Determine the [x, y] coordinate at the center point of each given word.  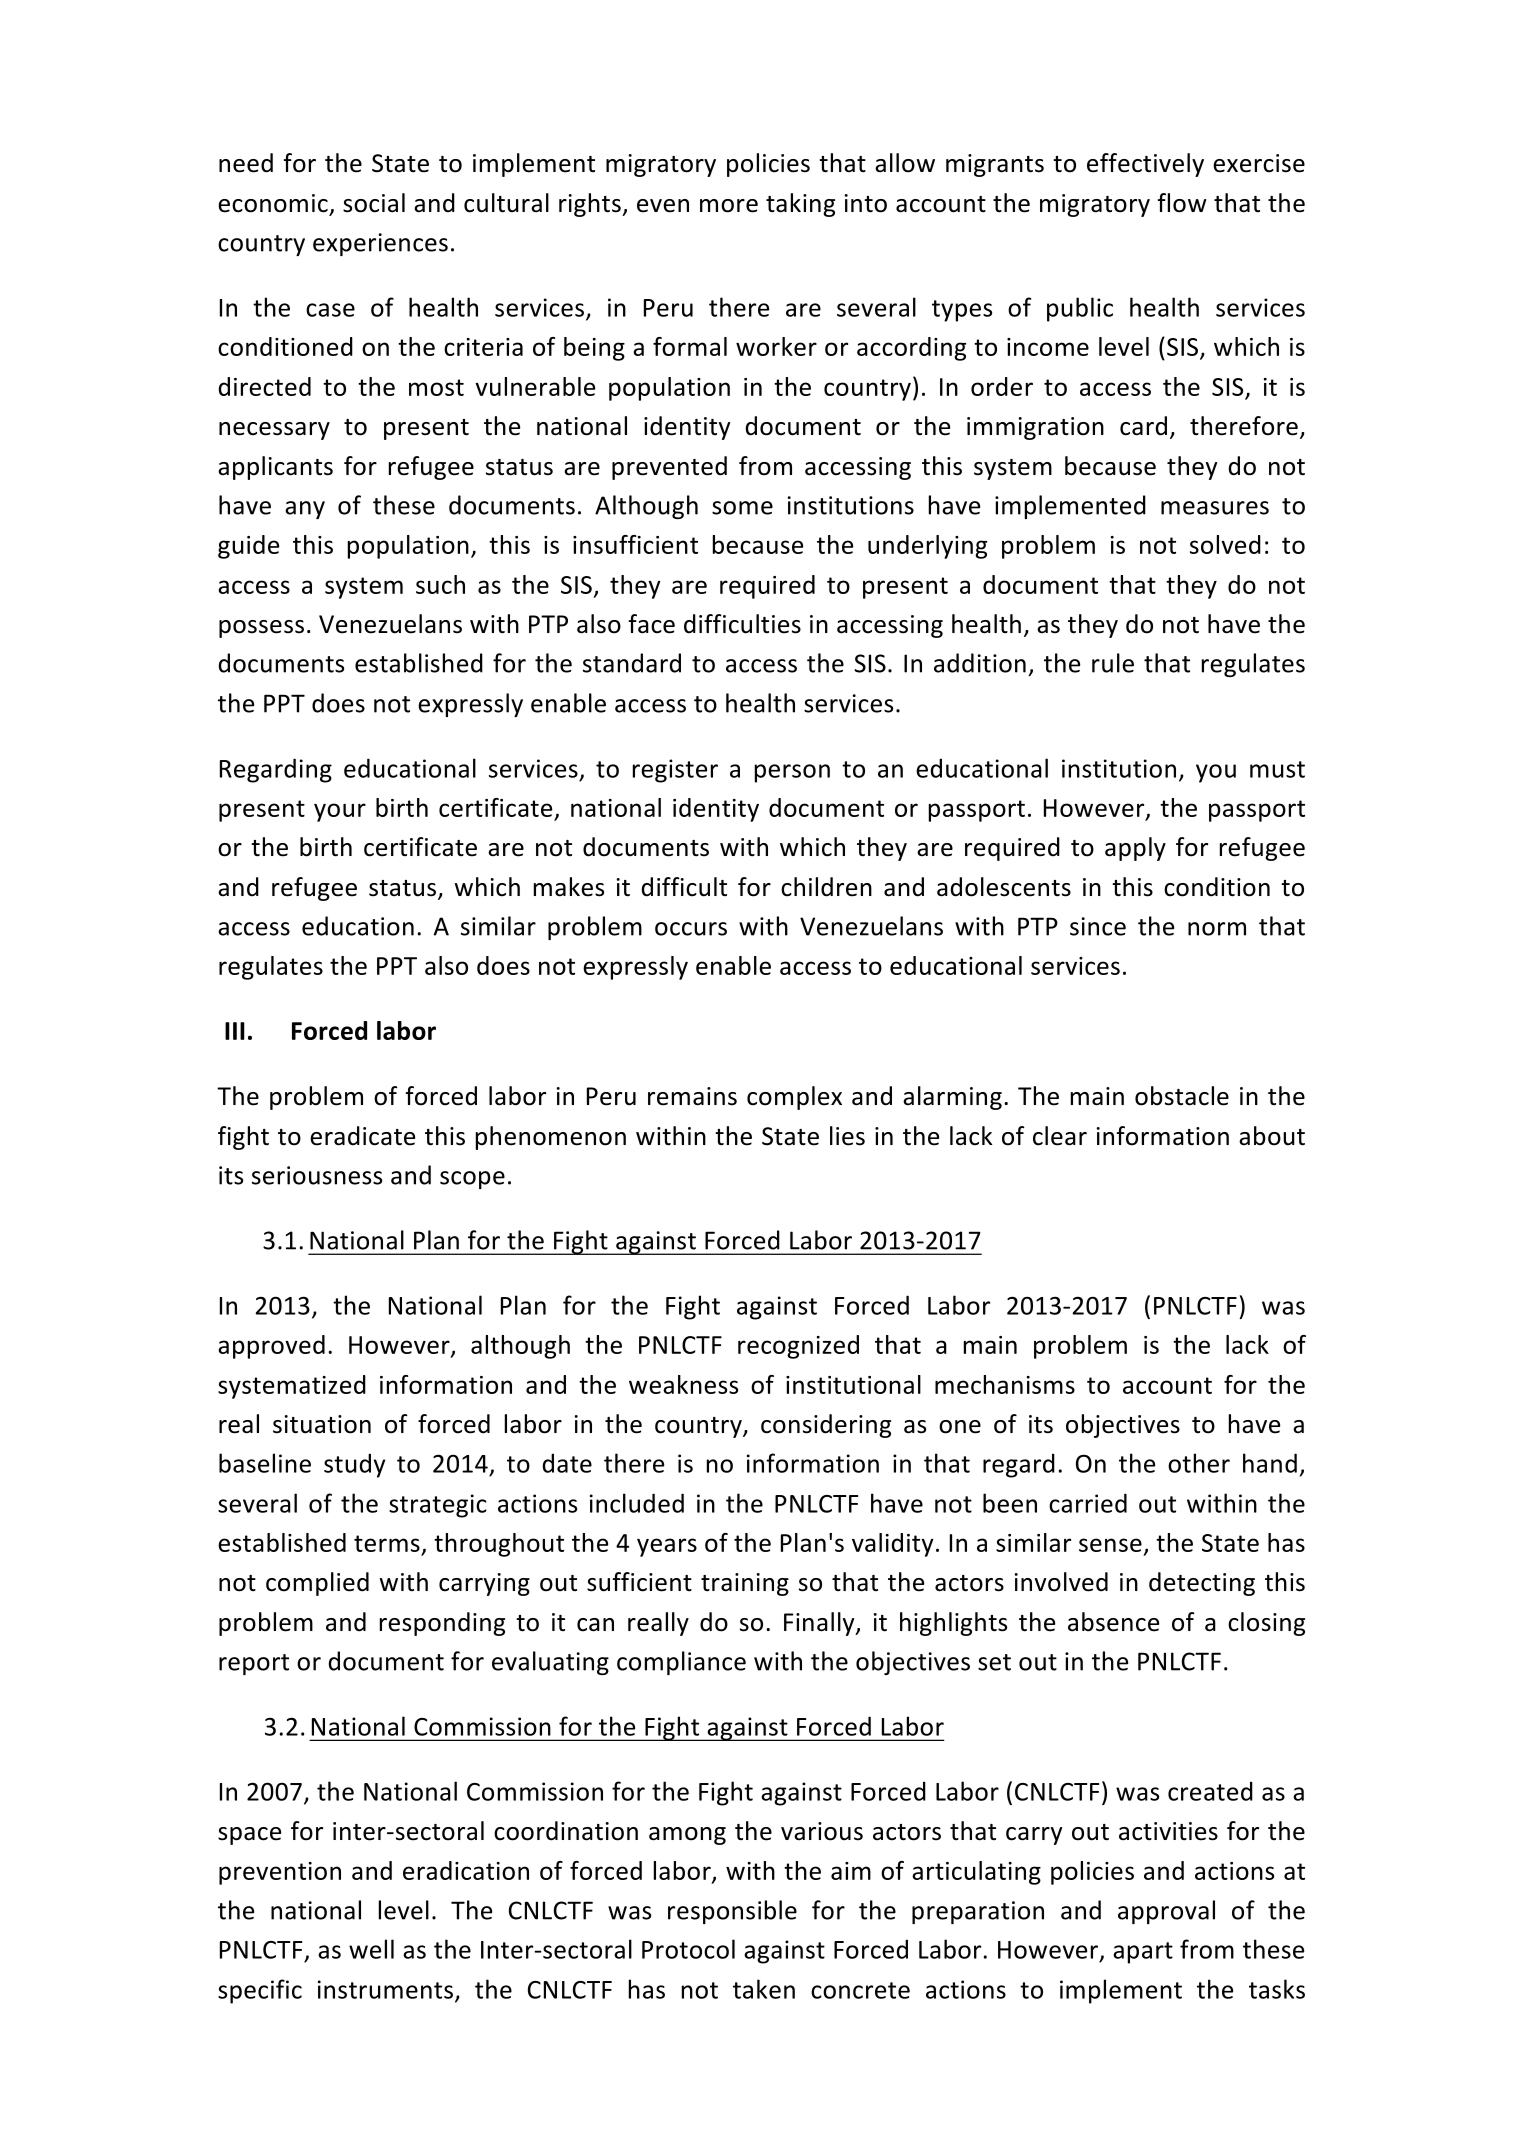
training [745, 1584]
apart [1143, 1953]
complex [794, 1098]
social [374, 203]
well [371, 1949]
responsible [732, 1912]
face [652, 624]
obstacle [1182, 1096]
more [729, 206]
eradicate [362, 1136]
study [354, 1465]
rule [1113, 663]
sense [1110, 1545]
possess [261, 629]
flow [1182, 203]
